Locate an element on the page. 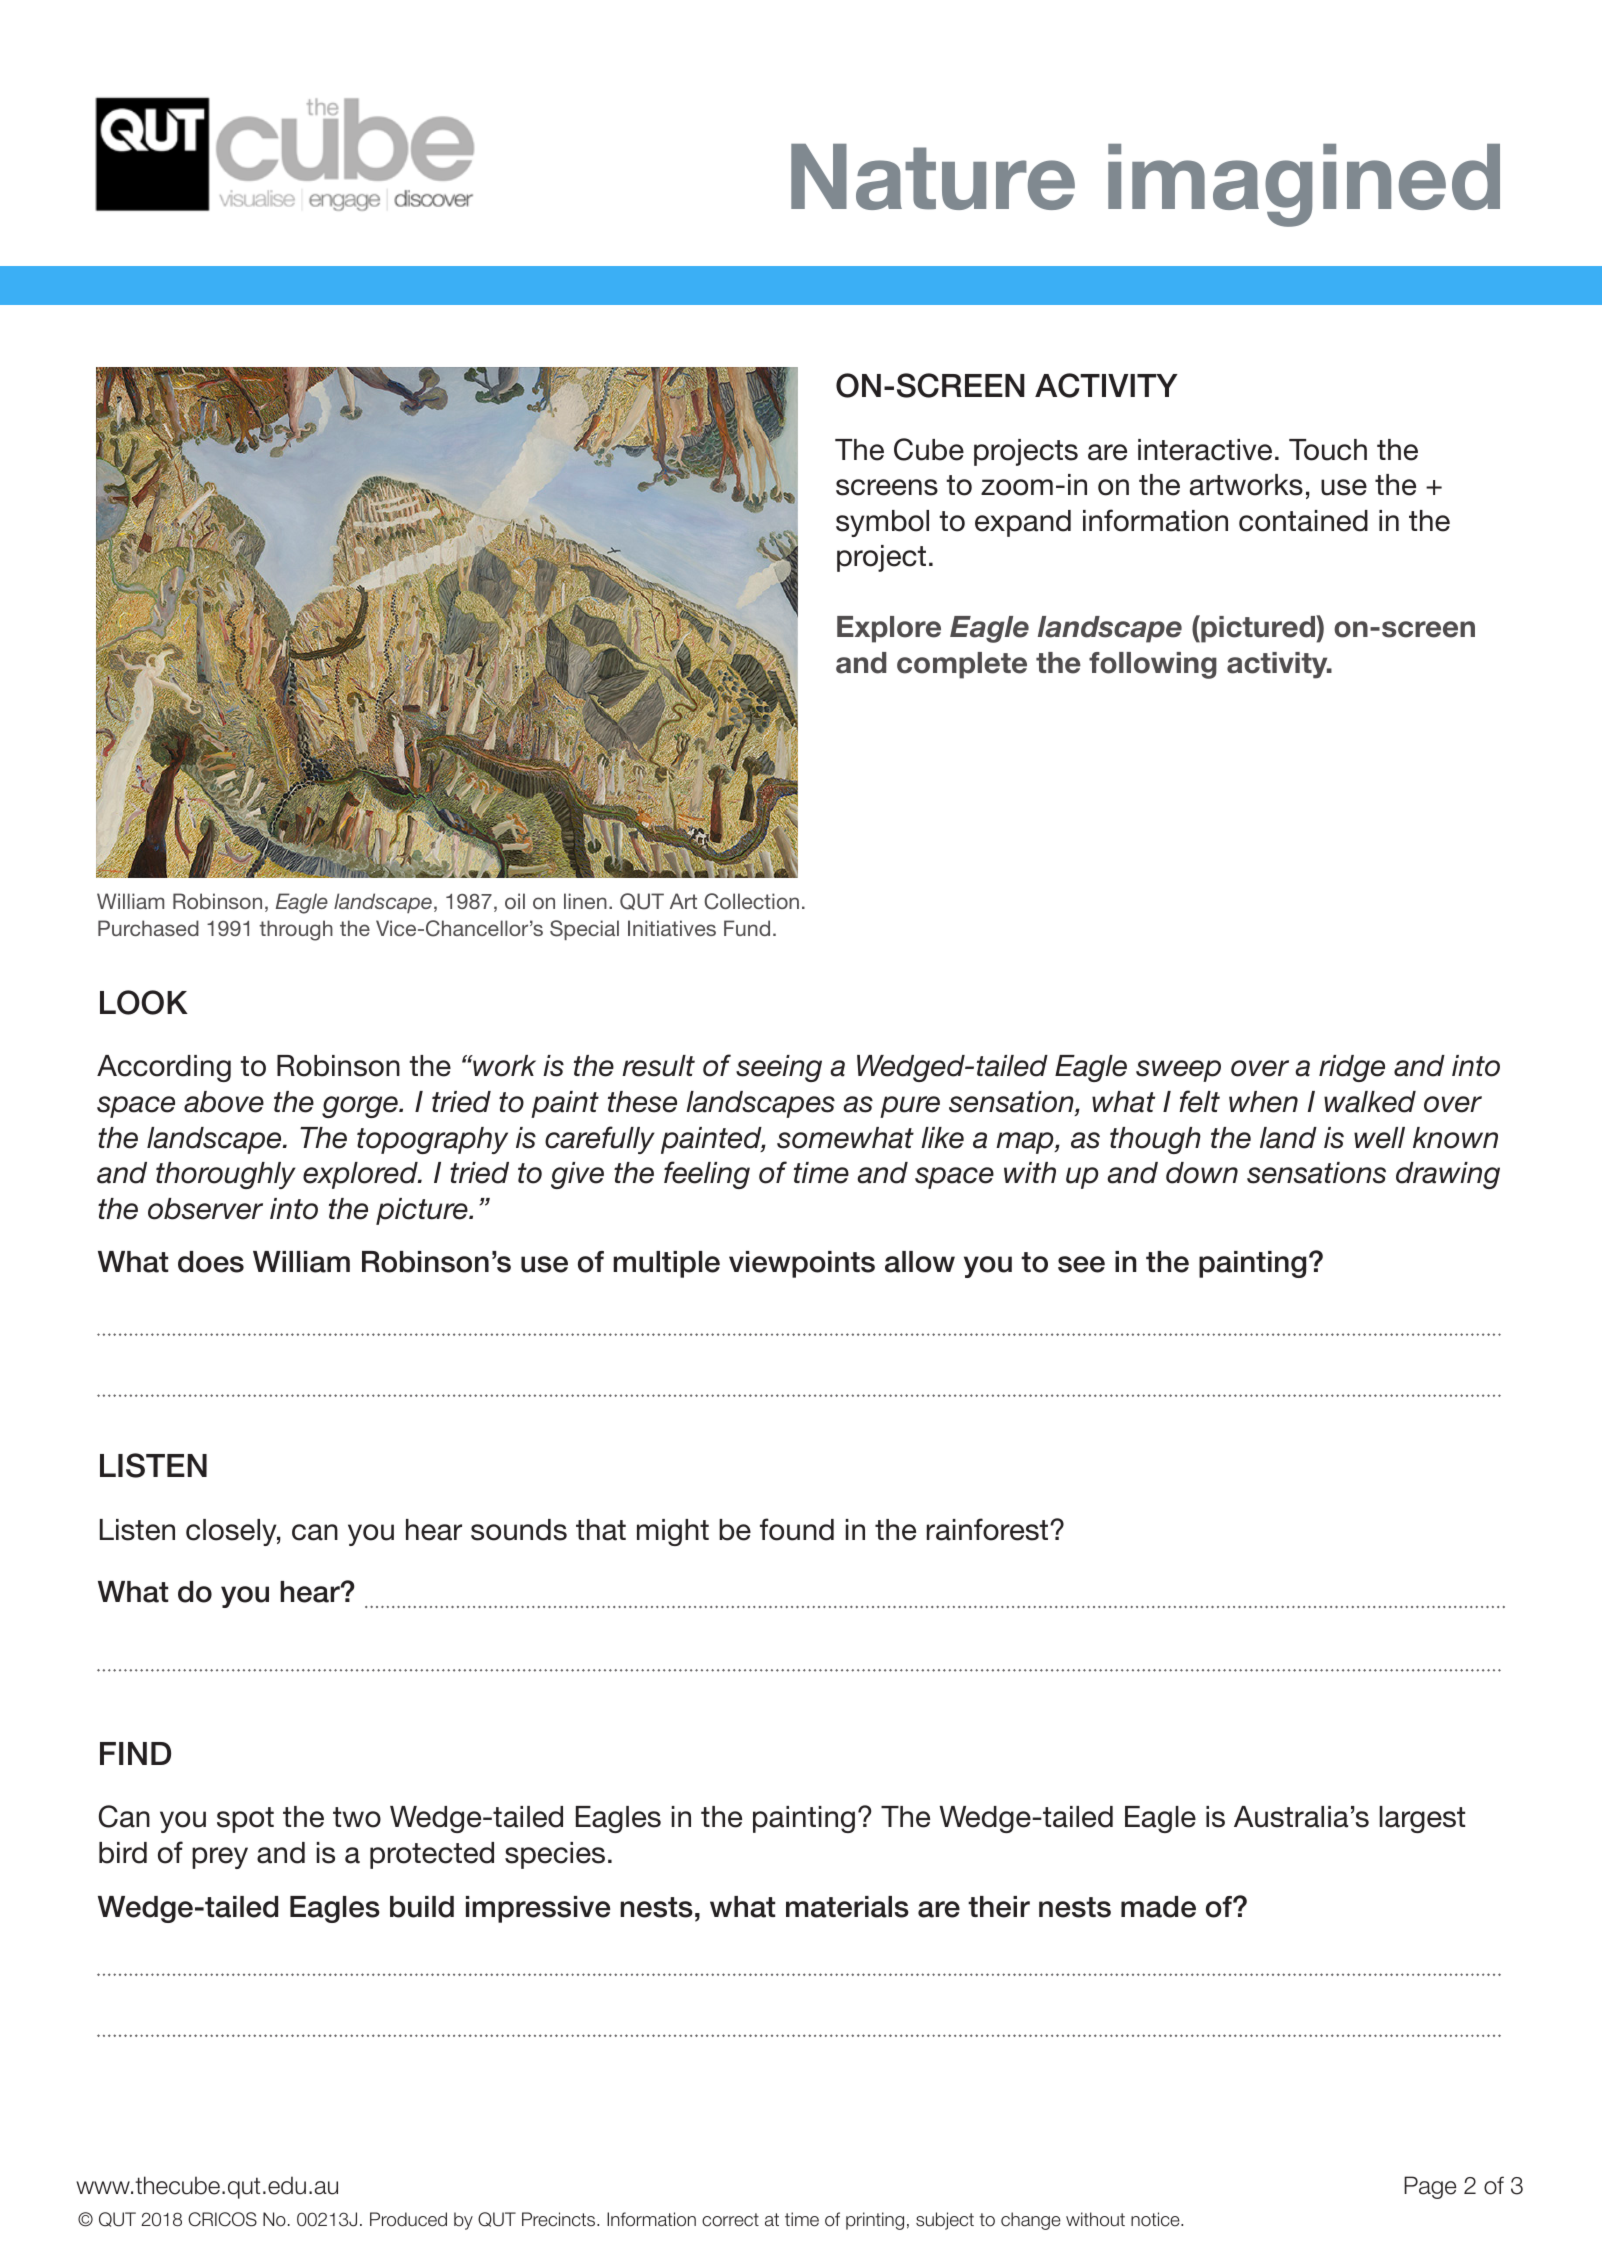 This image has width=1602, height=2266. Nature is located at coordinates (933, 177).
